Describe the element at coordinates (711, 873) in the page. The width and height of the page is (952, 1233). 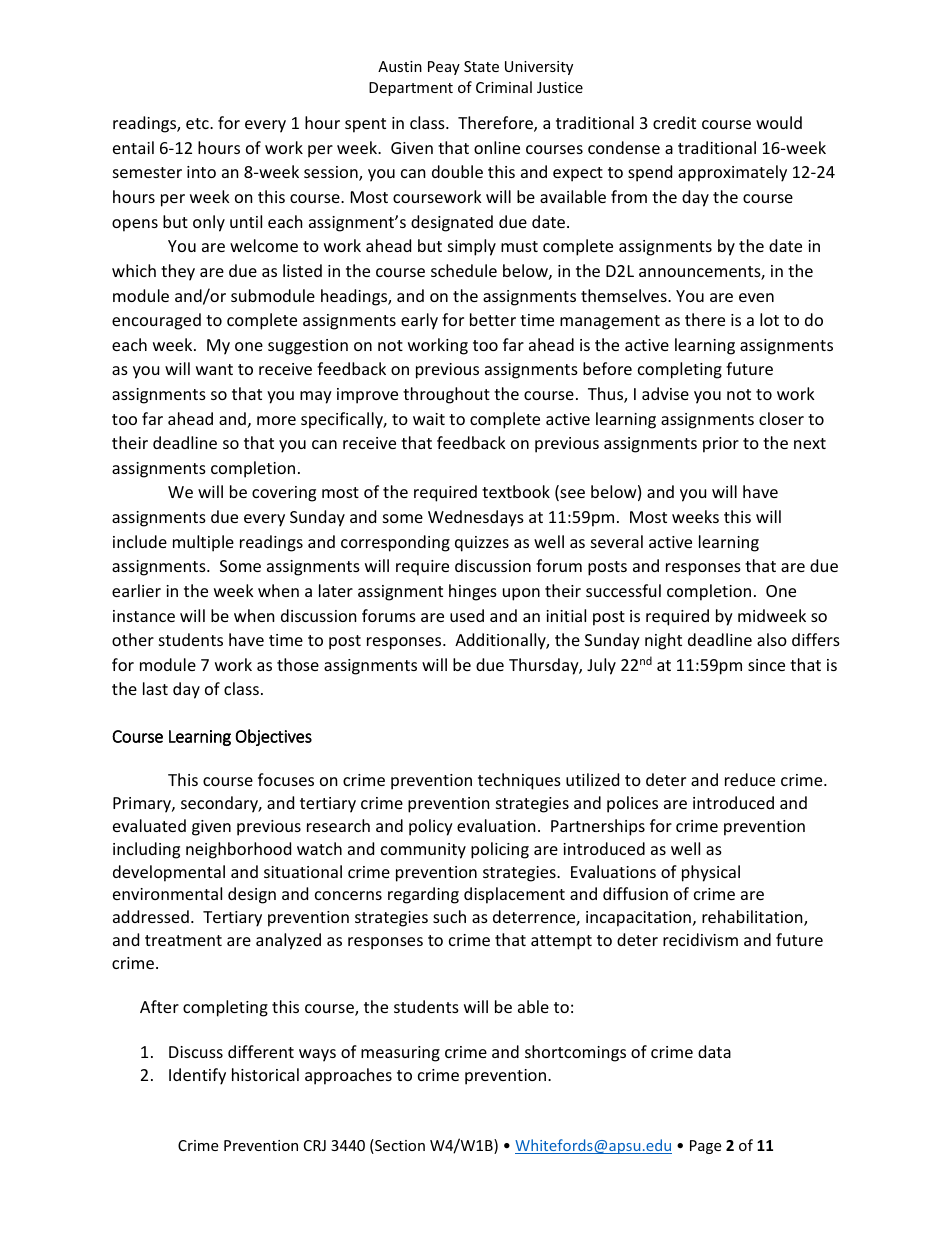
I see `physical` at that location.
